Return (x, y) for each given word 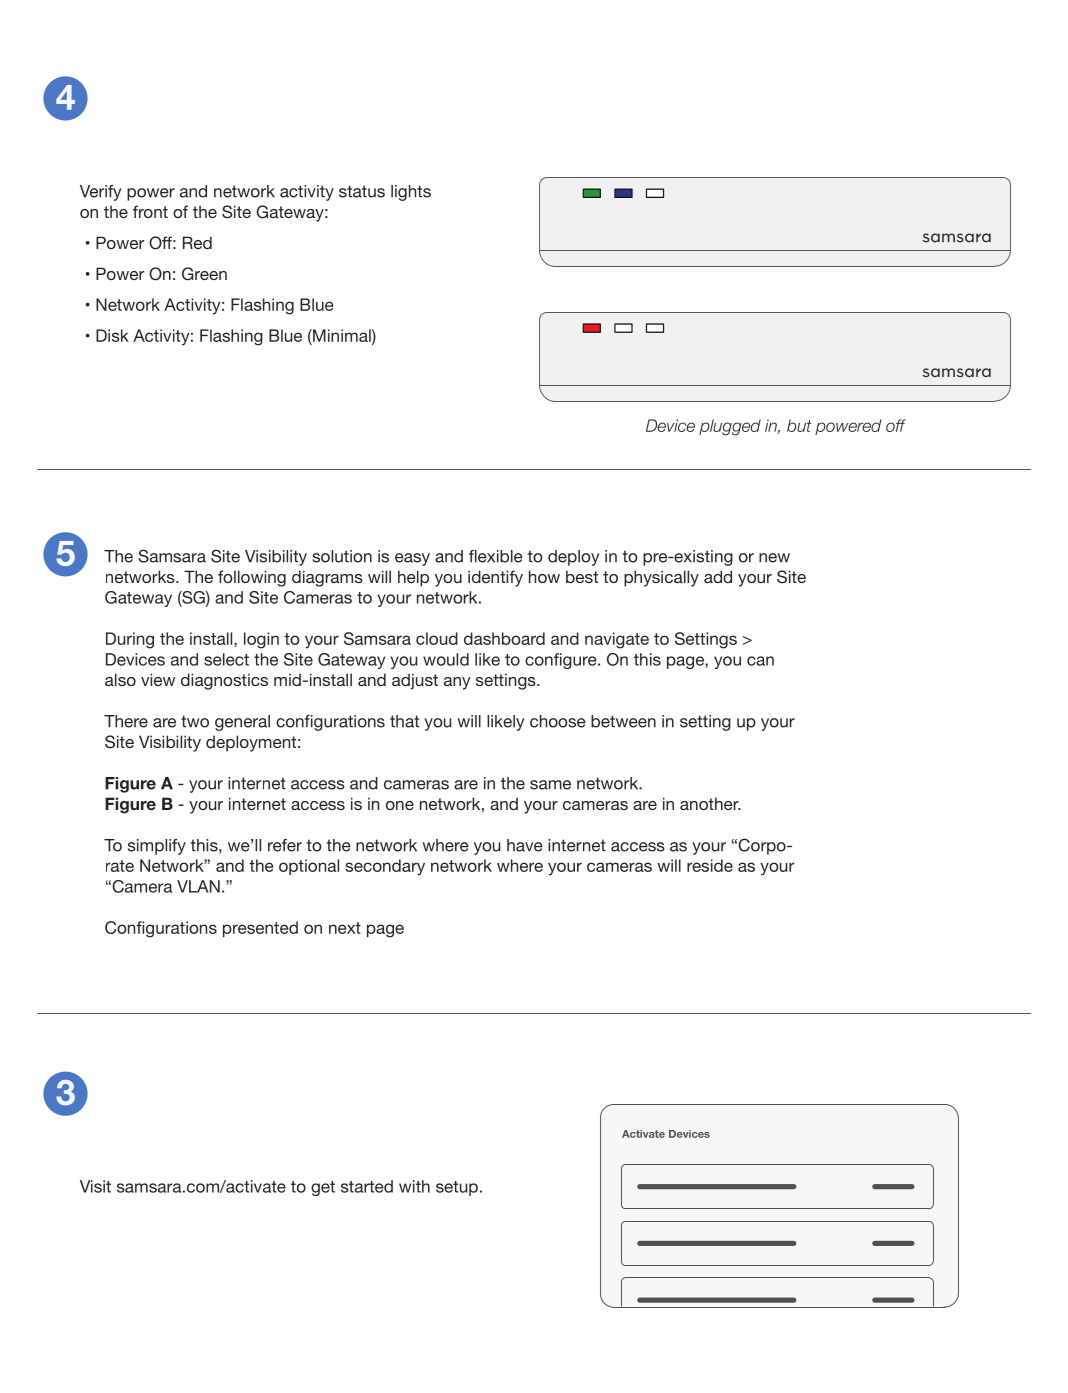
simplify (157, 847)
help (413, 578)
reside (710, 865)
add (718, 576)
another (710, 803)
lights (411, 193)
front (150, 211)
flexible (496, 556)
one (400, 805)
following (252, 578)
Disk (112, 335)
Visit (95, 1186)
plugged (730, 427)
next (345, 928)
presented (260, 929)
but (799, 425)
